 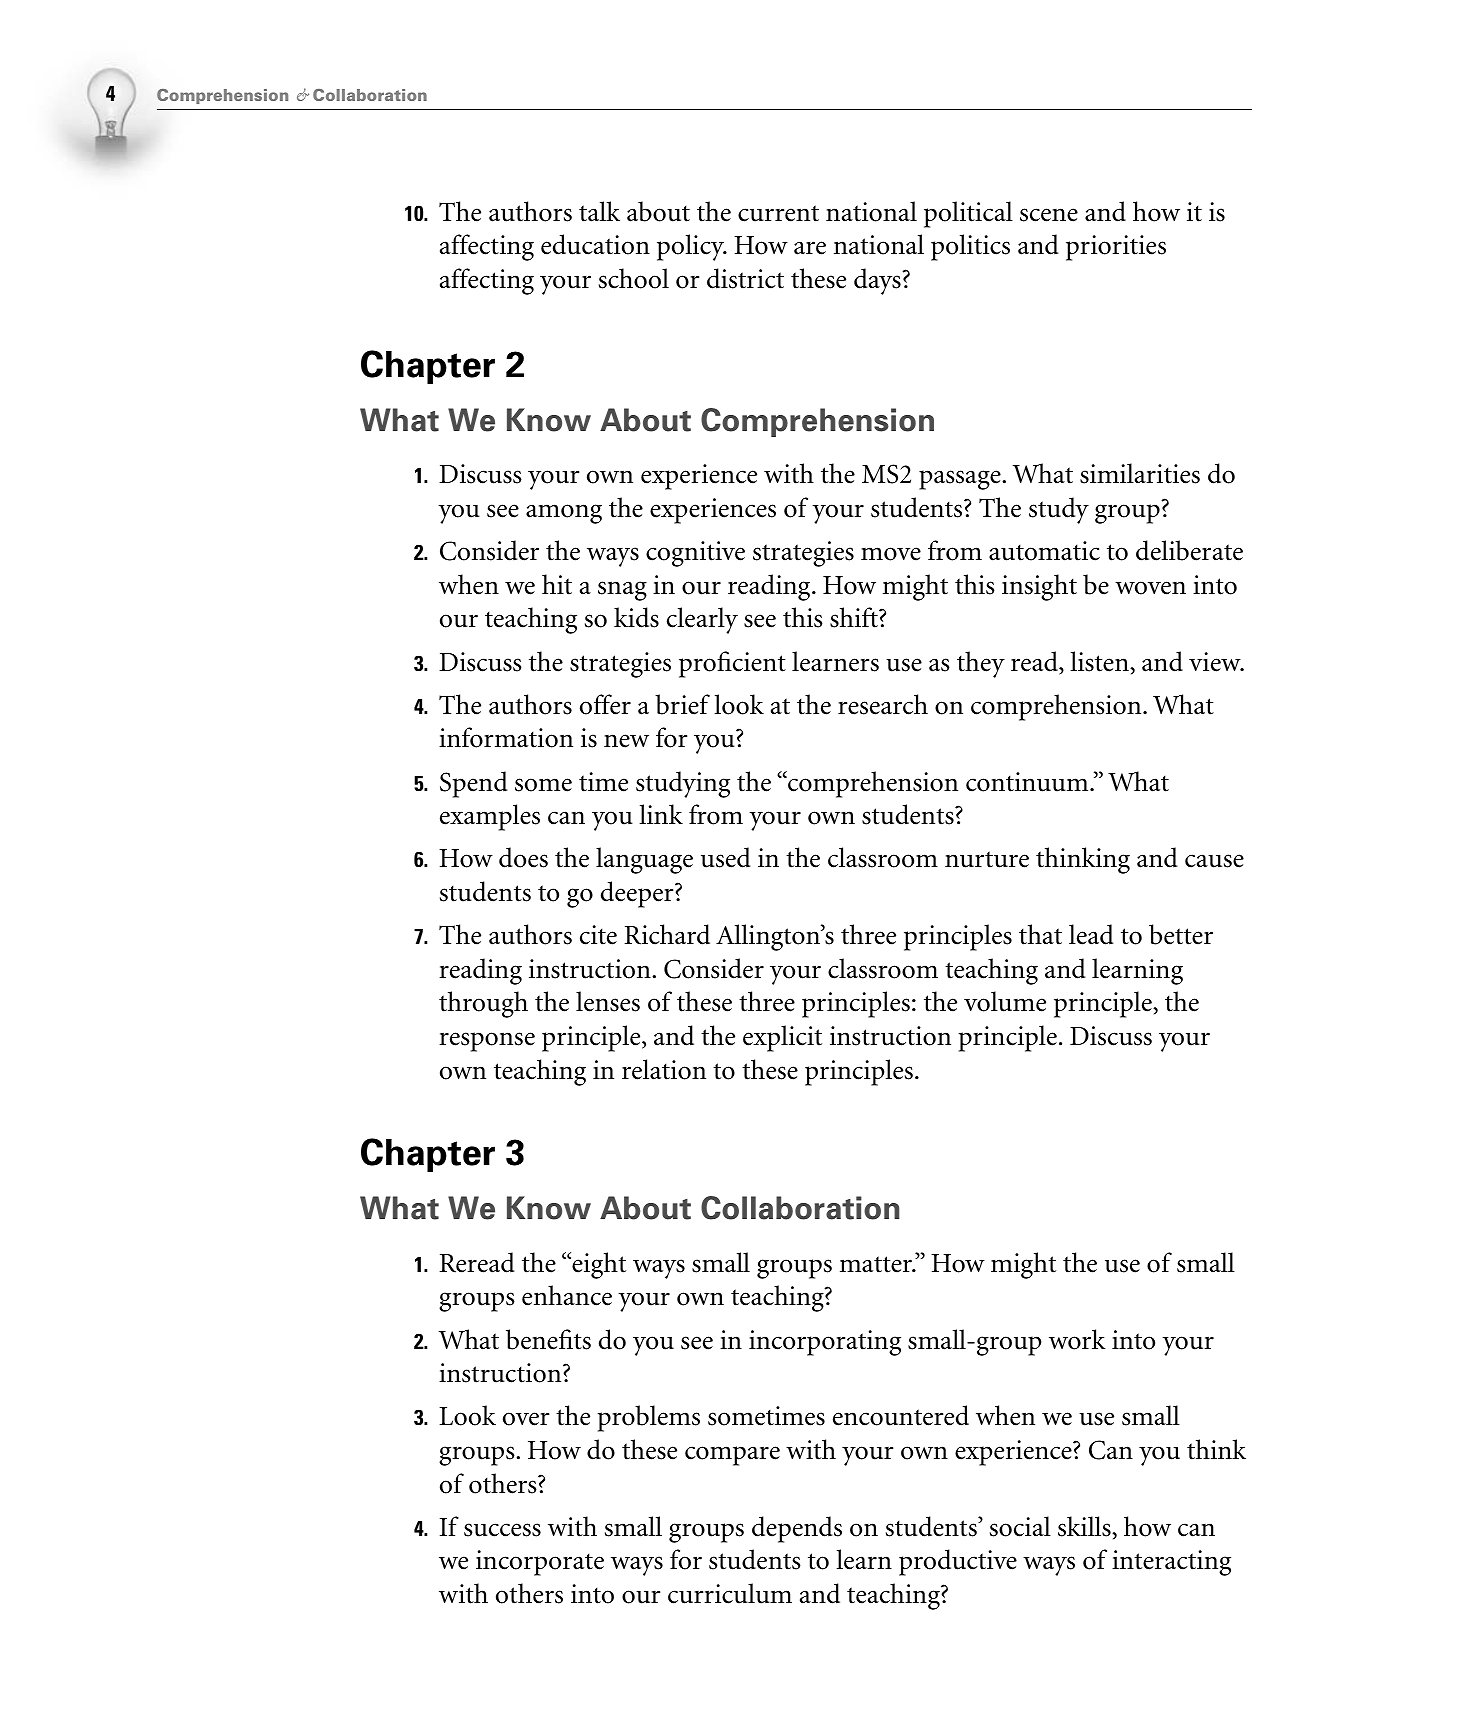 What do you see at coordinates (1116, 248) in the image?
I see `priorities` at bounding box center [1116, 248].
